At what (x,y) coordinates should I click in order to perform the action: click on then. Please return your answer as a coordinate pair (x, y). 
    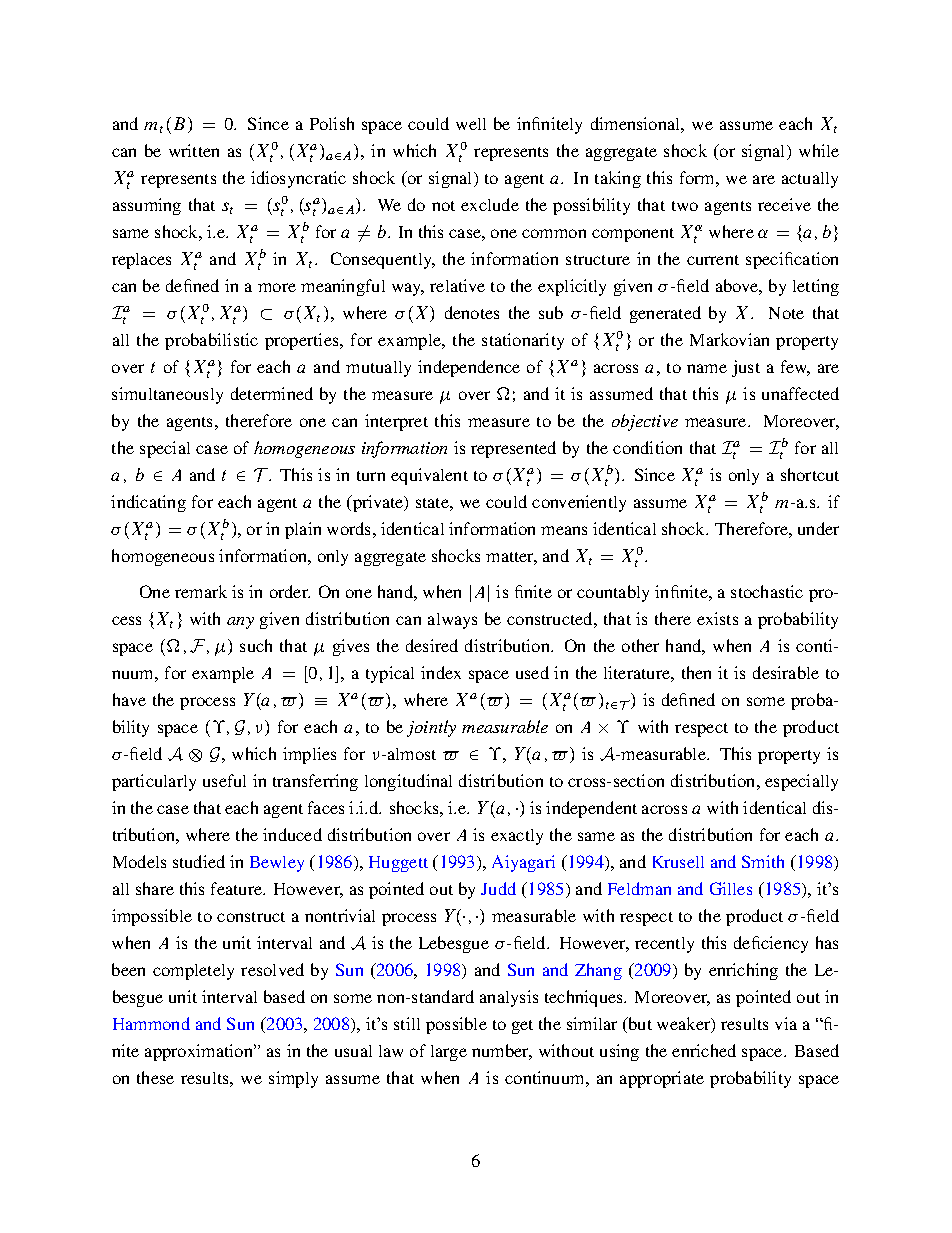
    Looking at the image, I should click on (696, 672).
